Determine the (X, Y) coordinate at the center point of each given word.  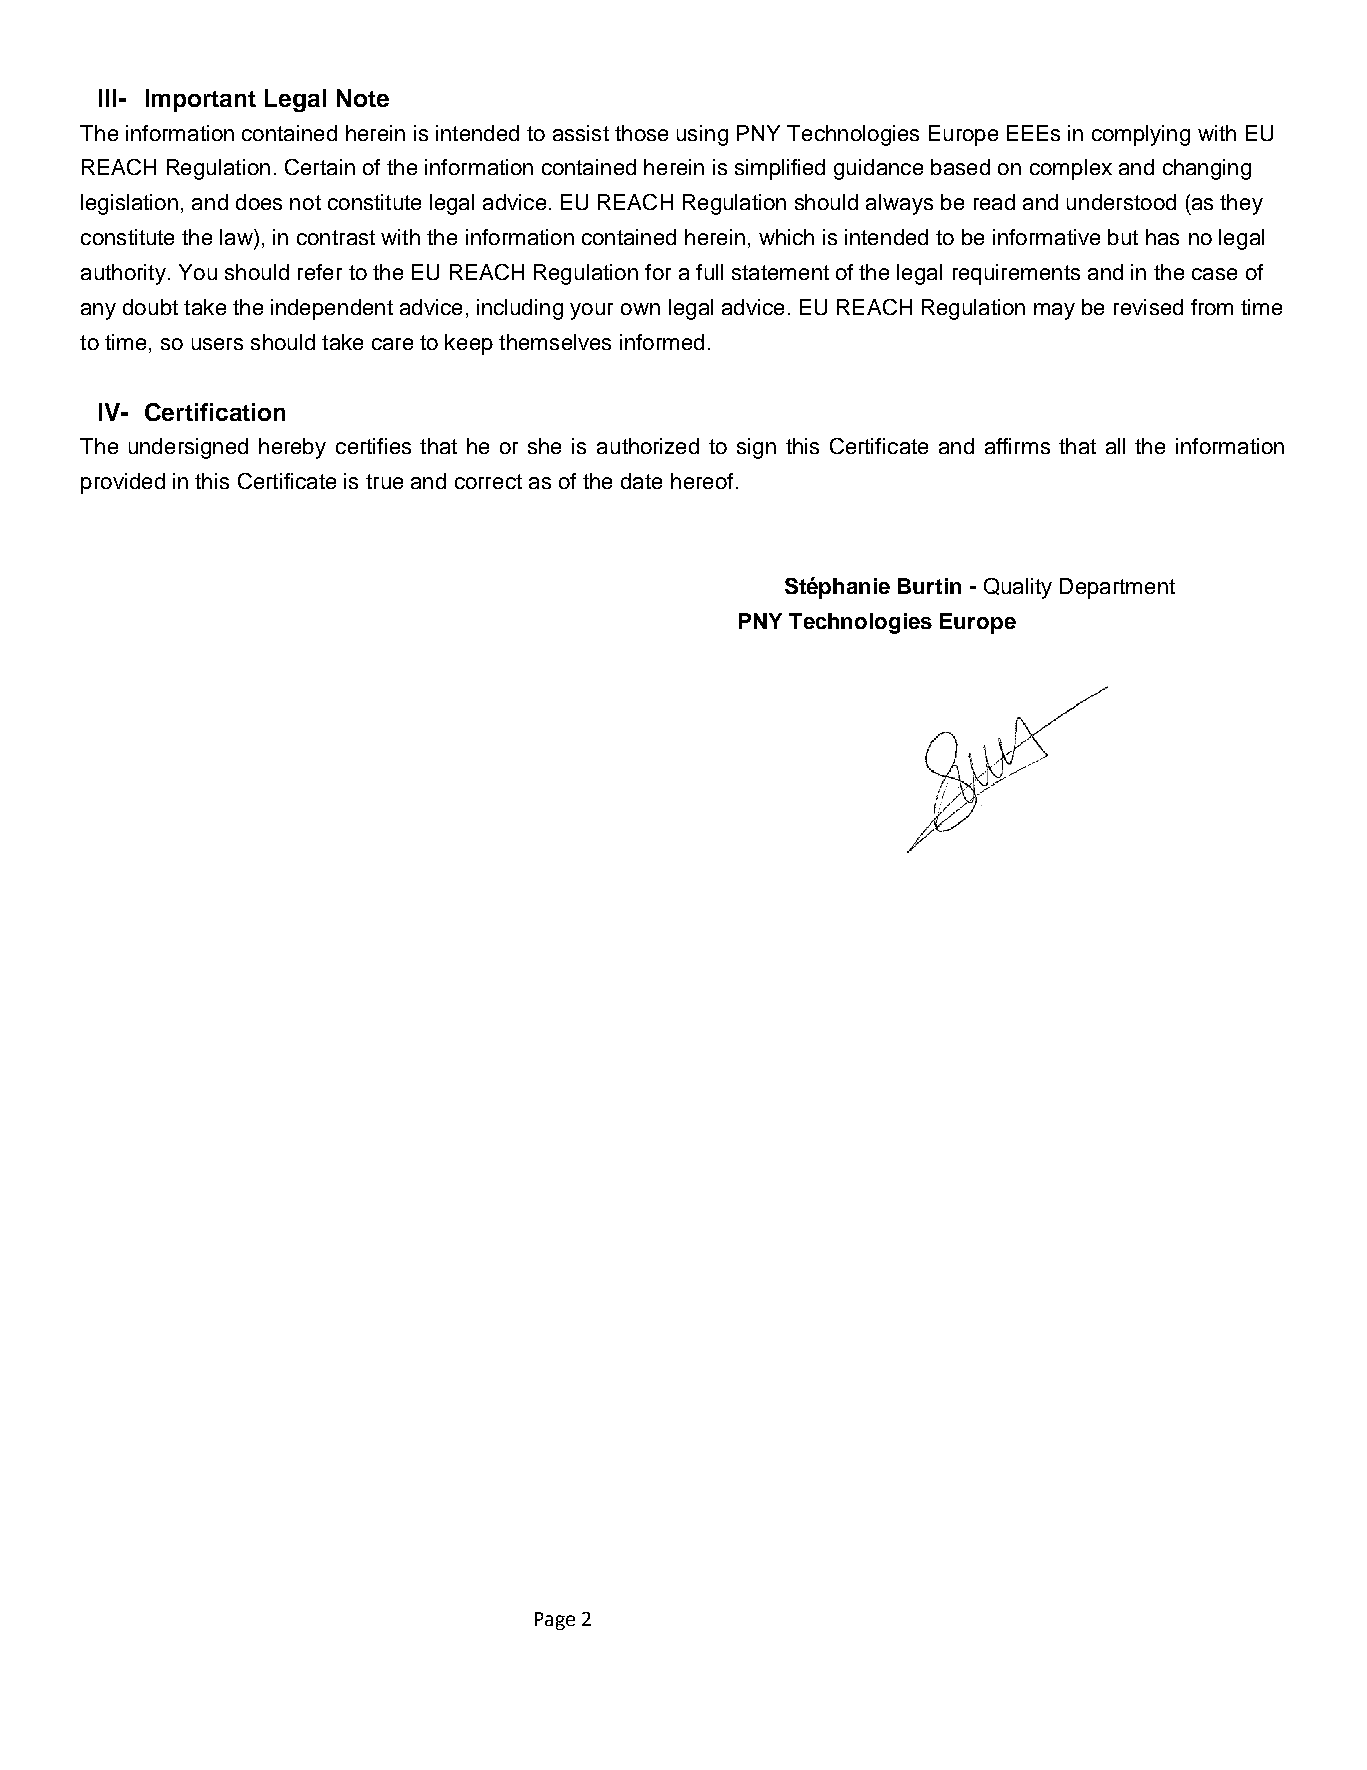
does (259, 202)
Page (555, 1621)
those (641, 133)
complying (1141, 135)
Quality (1018, 588)
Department (1117, 588)
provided (123, 483)
